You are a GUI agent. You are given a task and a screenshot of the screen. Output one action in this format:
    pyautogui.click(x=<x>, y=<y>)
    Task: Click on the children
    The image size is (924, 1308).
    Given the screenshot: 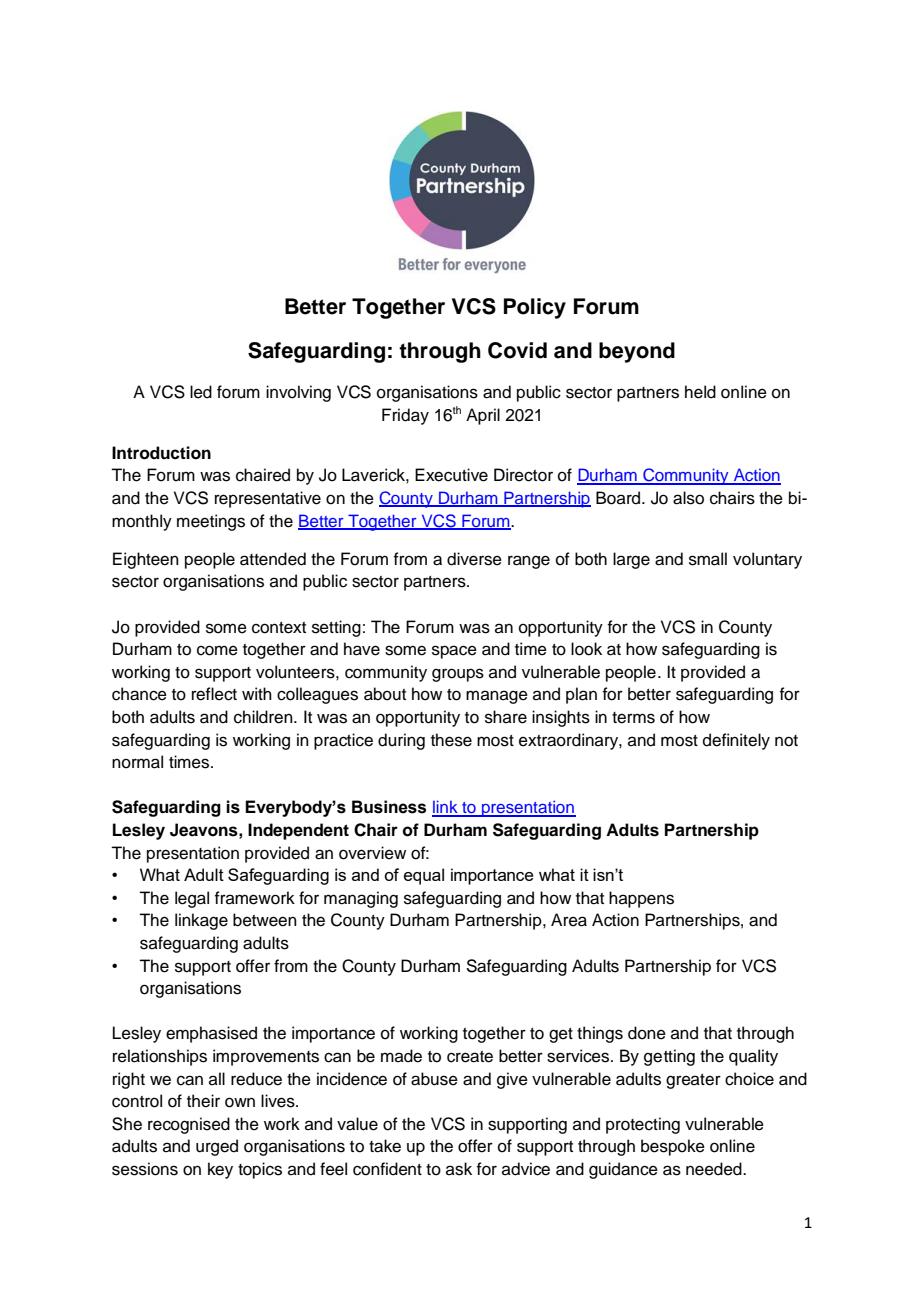 What is the action you would take?
    pyautogui.click(x=264, y=717)
